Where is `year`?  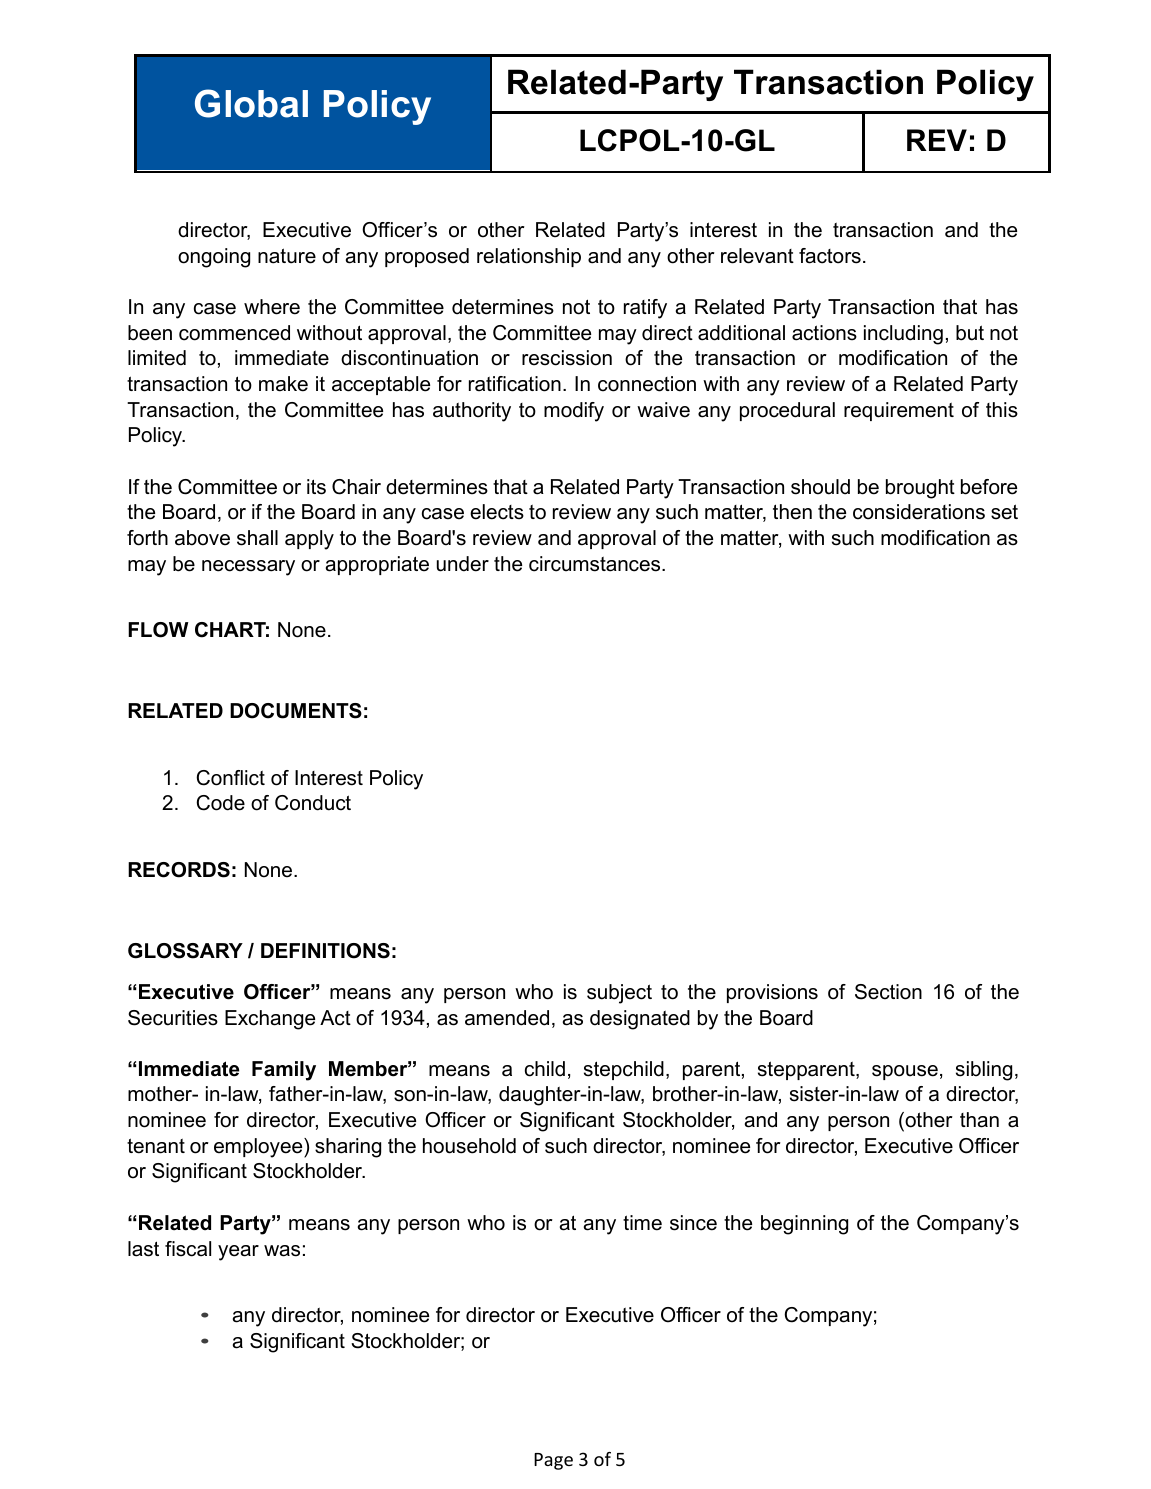
year is located at coordinates (238, 1253).
